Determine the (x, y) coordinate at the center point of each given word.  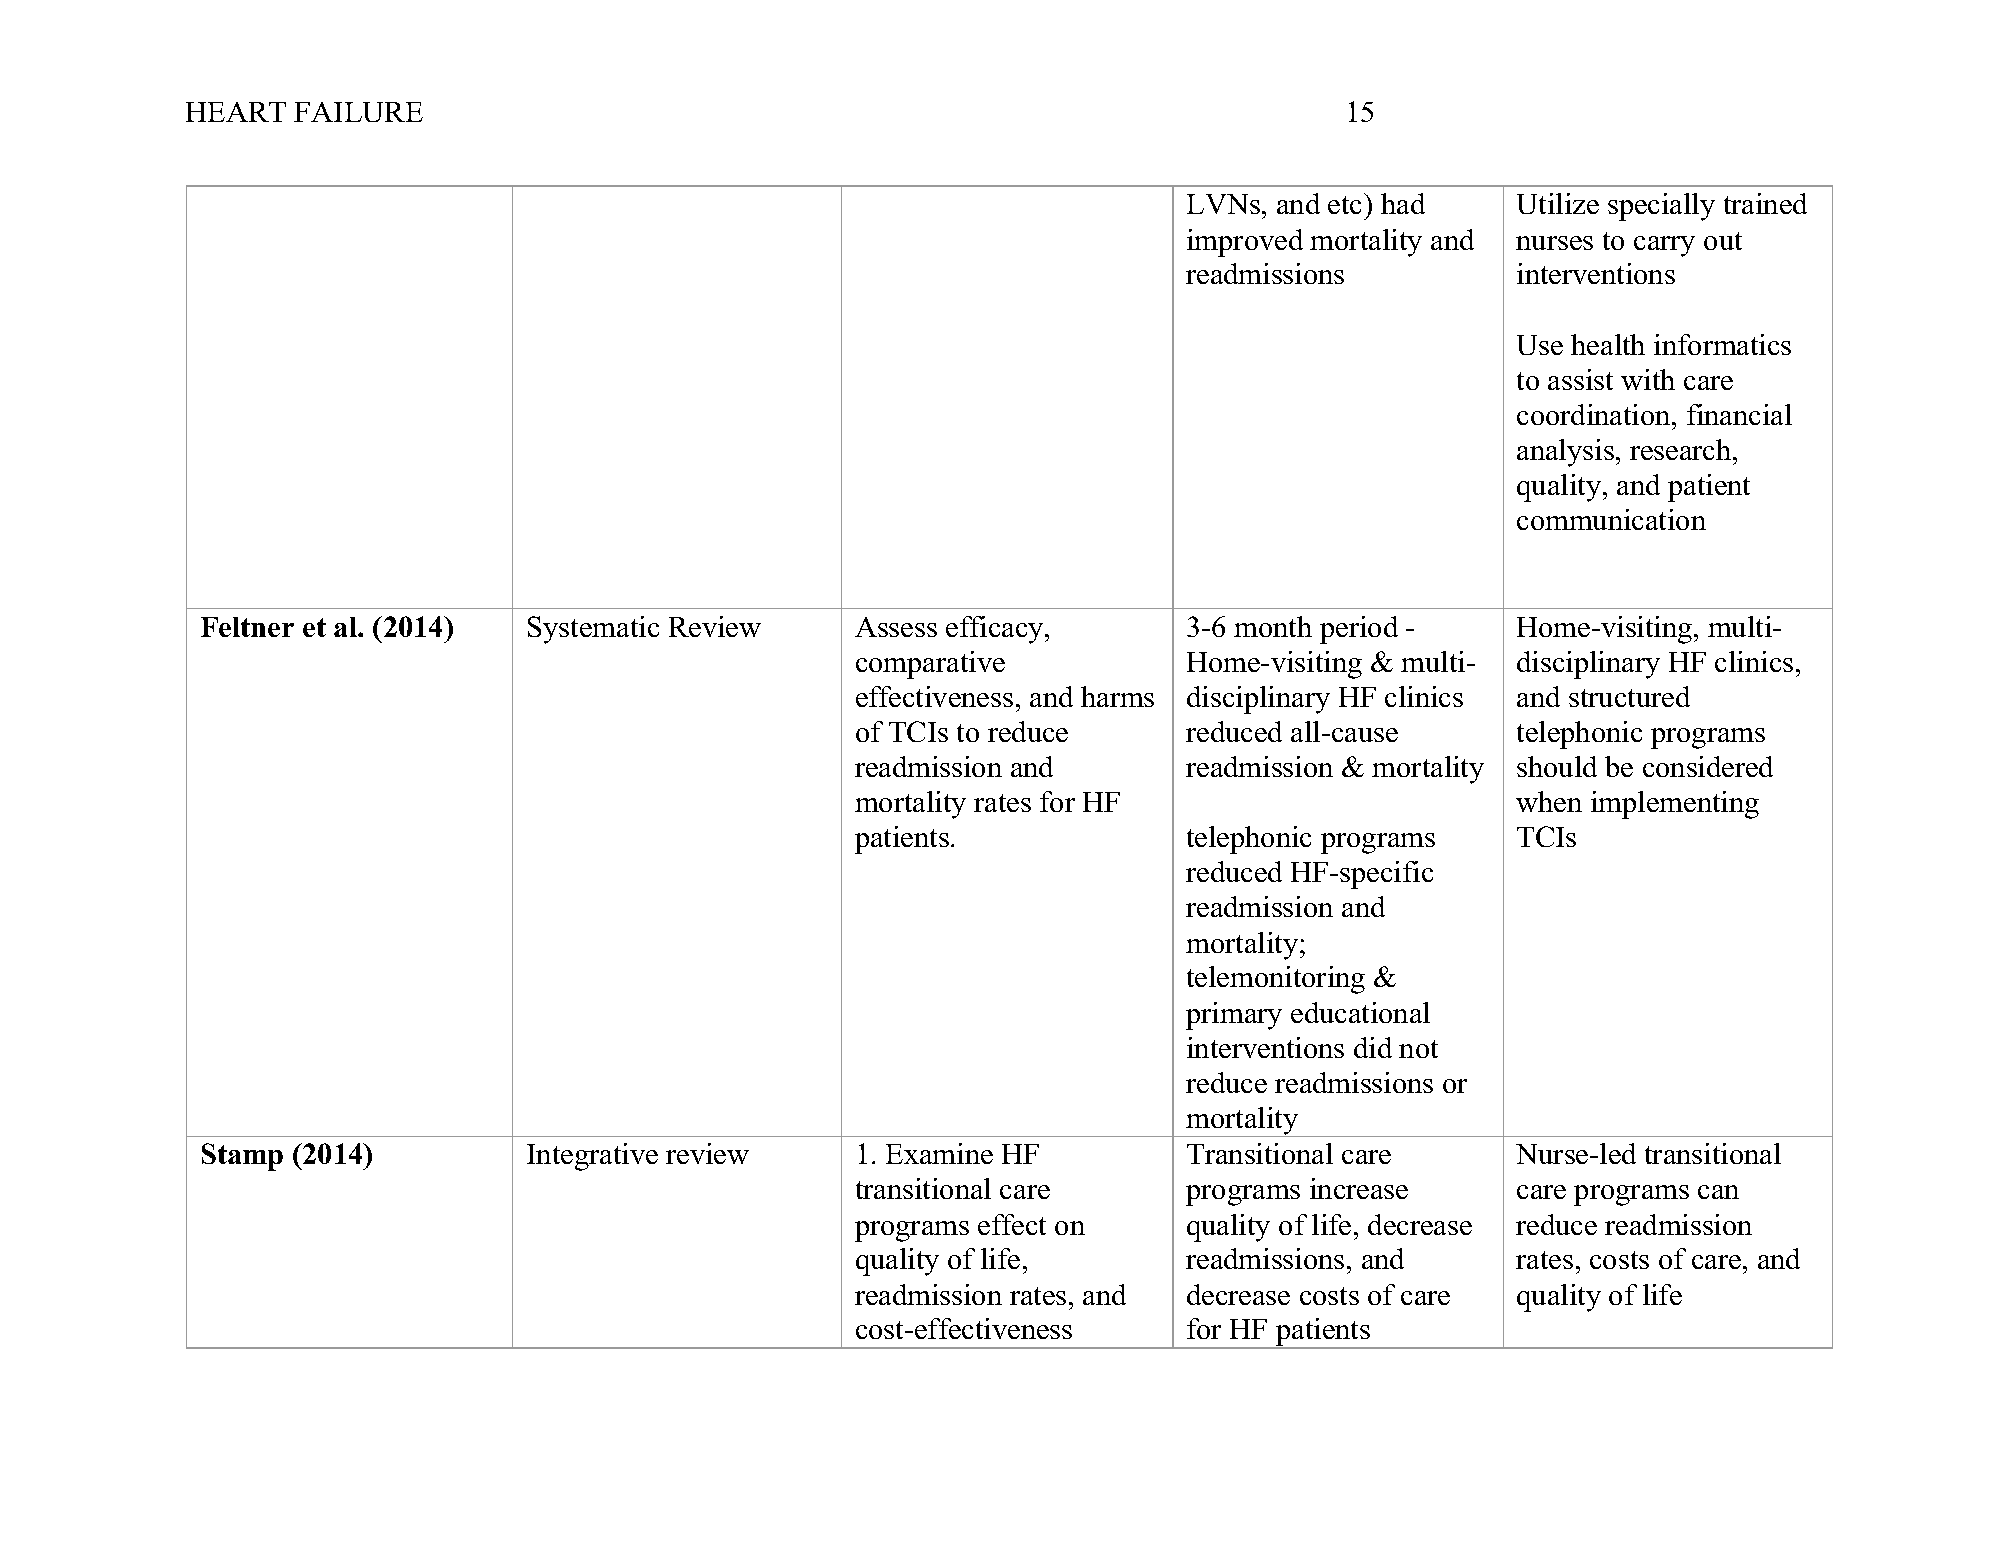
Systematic (593, 630)
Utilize (1558, 203)
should (1557, 766)
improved (1245, 243)
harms (1117, 696)
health (1608, 344)
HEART (236, 112)
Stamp (242, 1157)
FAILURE (358, 112)
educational (1360, 1012)
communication (1611, 519)
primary (1234, 1016)
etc (1344, 205)
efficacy (996, 630)
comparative (930, 665)
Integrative (592, 1157)
